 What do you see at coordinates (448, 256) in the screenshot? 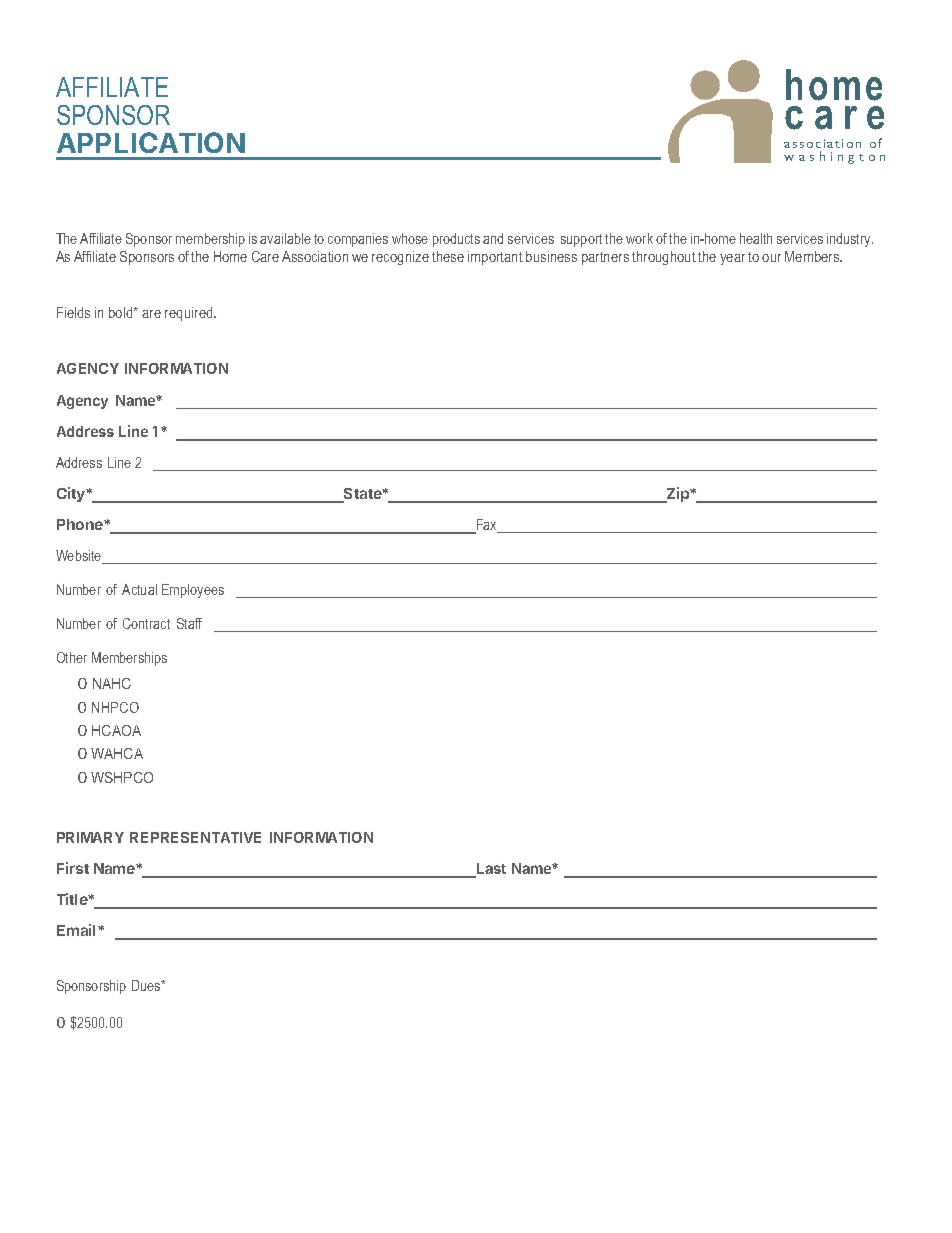
I see `these` at bounding box center [448, 256].
